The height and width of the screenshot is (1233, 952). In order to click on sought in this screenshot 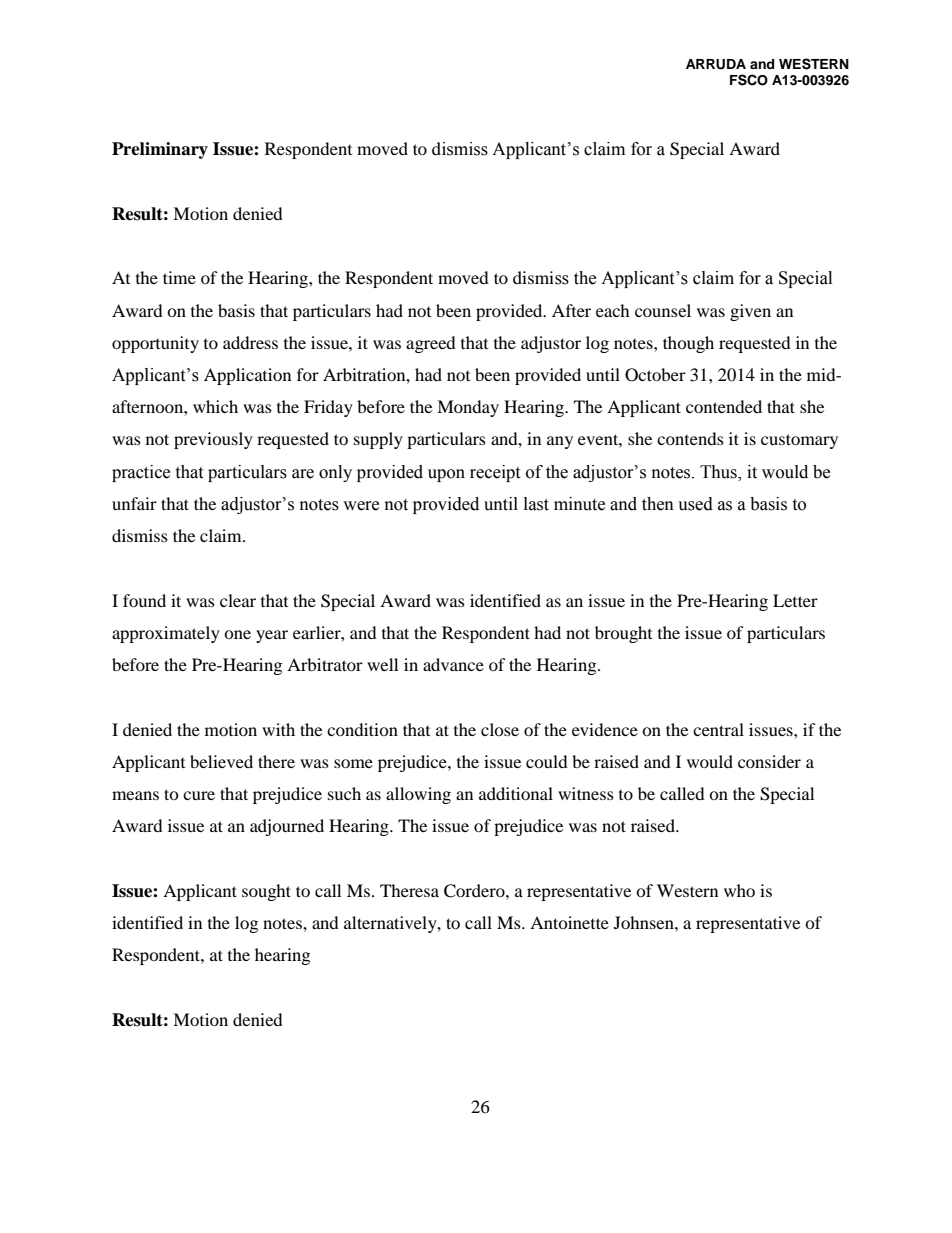, I will do `click(266, 892)`.
